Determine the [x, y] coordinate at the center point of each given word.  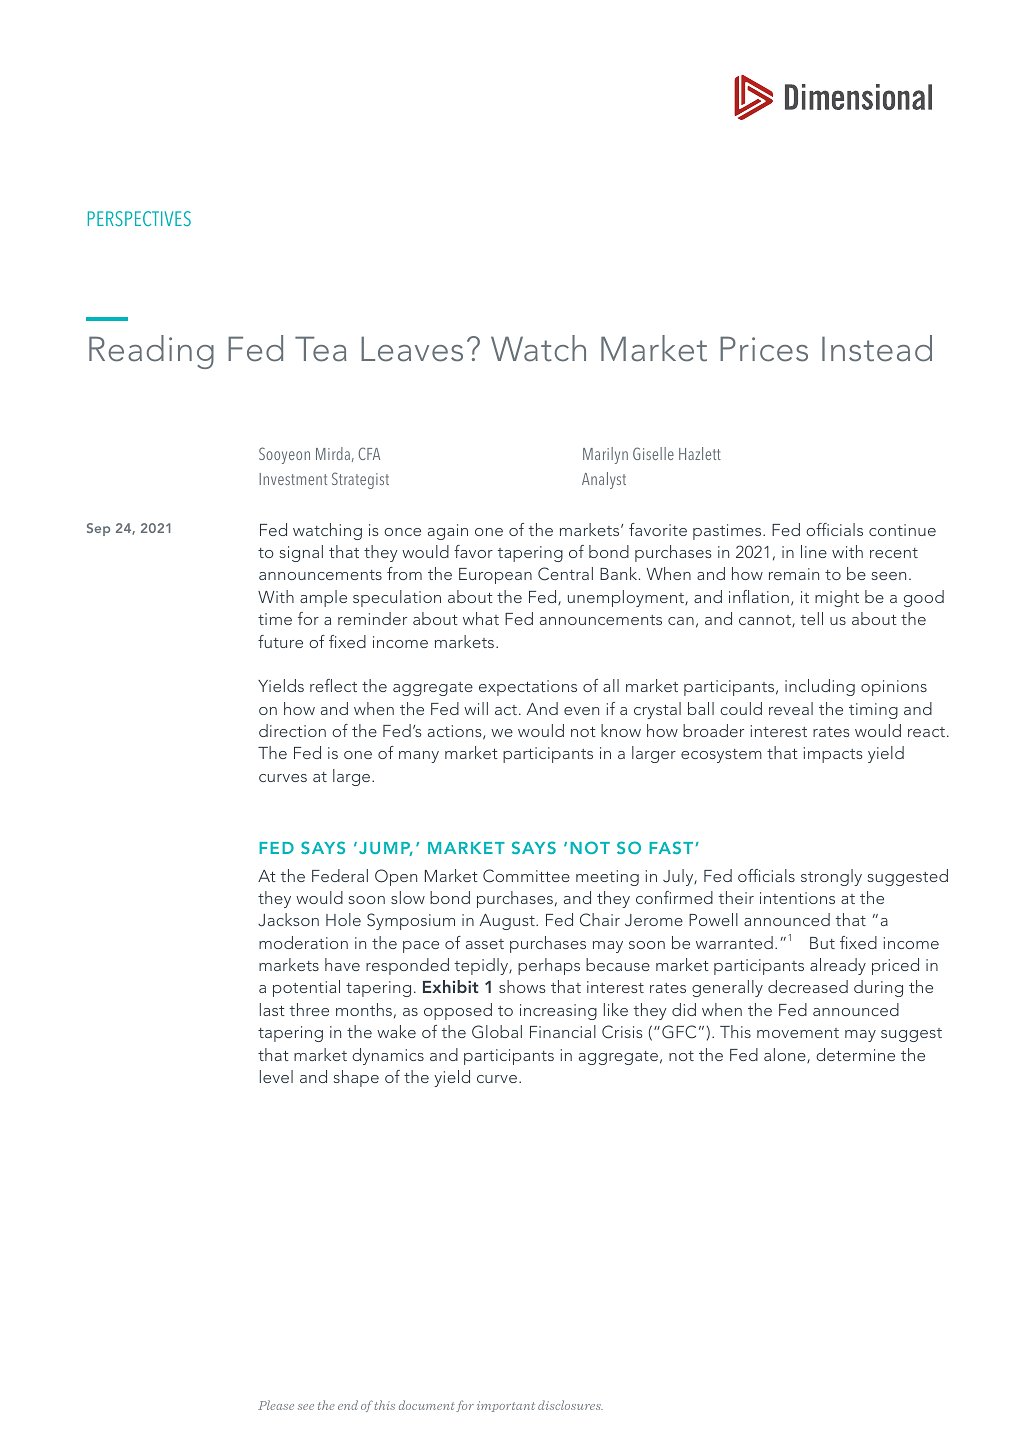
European [495, 576]
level [276, 1076]
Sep [98, 529]
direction [292, 730]
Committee [526, 876]
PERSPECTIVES [139, 218]
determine [855, 1054]
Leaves [412, 349]
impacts [833, 755]
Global [497, 1032]
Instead [877, 348]
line [814, 551]
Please [276, 1405]
